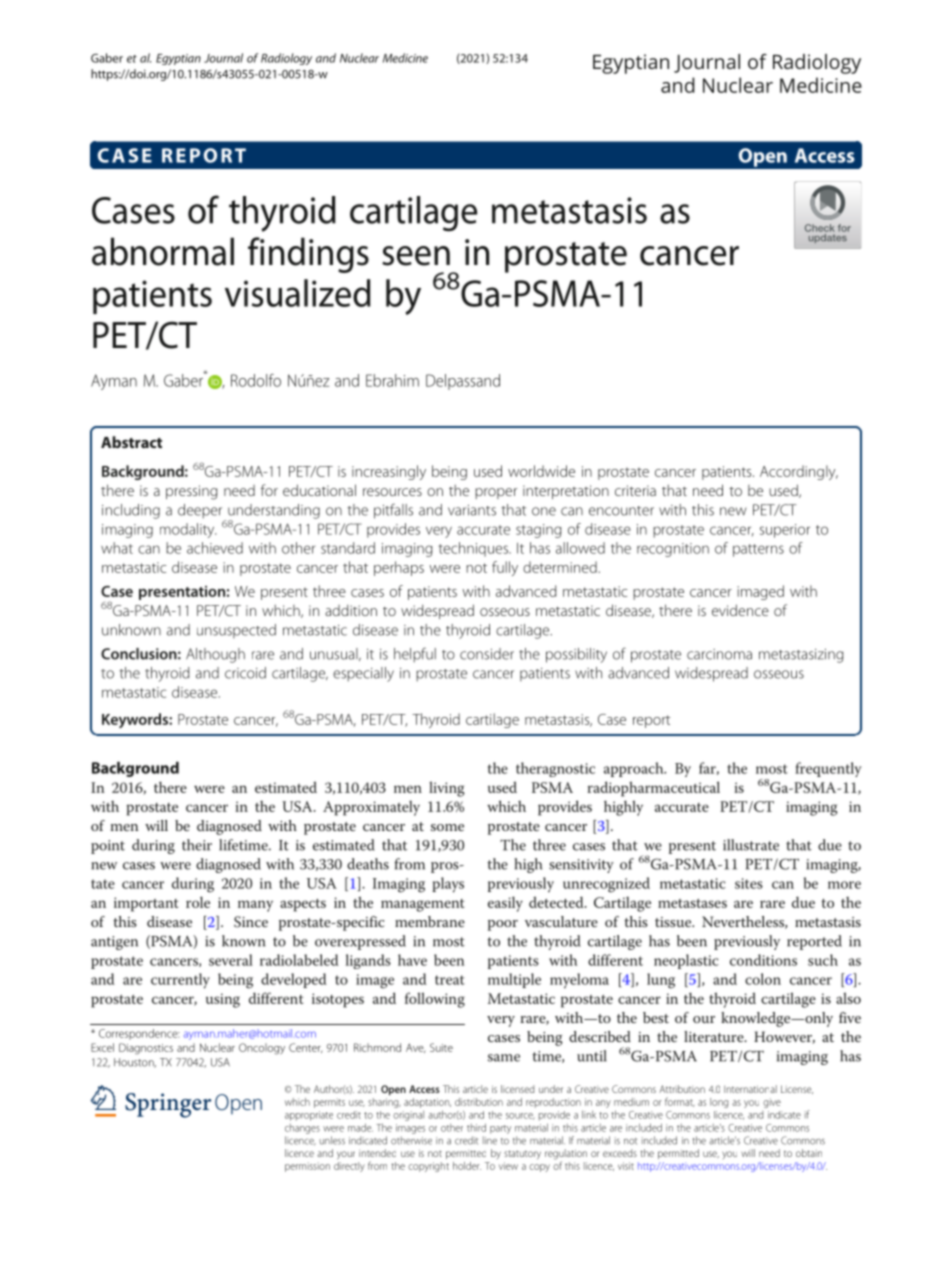 The width and height of the screenshot is (952, 1265). Describe the element at coordinates (215, 548) in the screenshot. I see `achieved` at that location.
